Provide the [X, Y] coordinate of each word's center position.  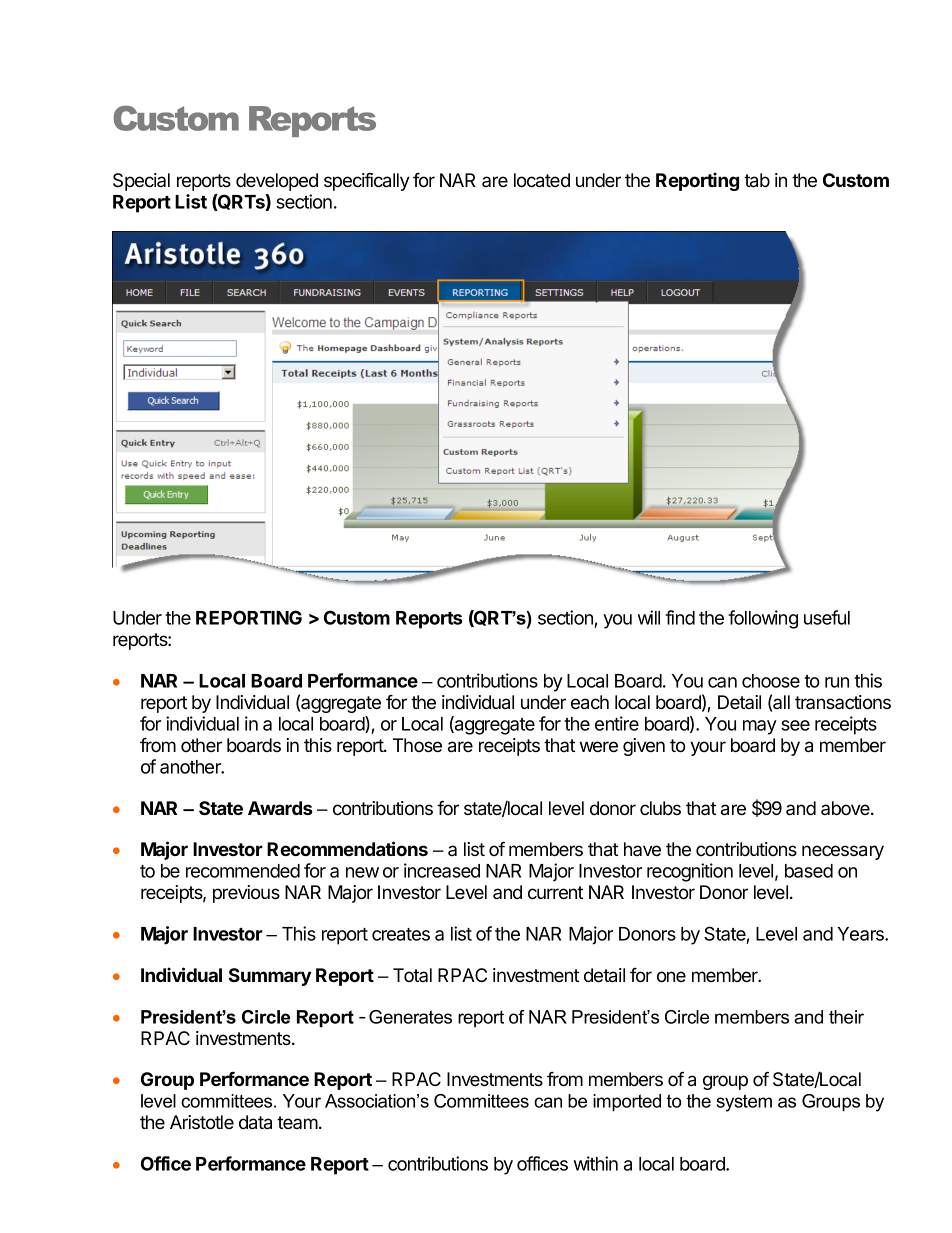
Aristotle [202, 1122]
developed [277, 182]
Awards [280, 808]
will [649, 617]
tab [757, 180]
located [542, 180]
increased [442, 870]
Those [417, 745]
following [763, 619]
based [809, 871]
